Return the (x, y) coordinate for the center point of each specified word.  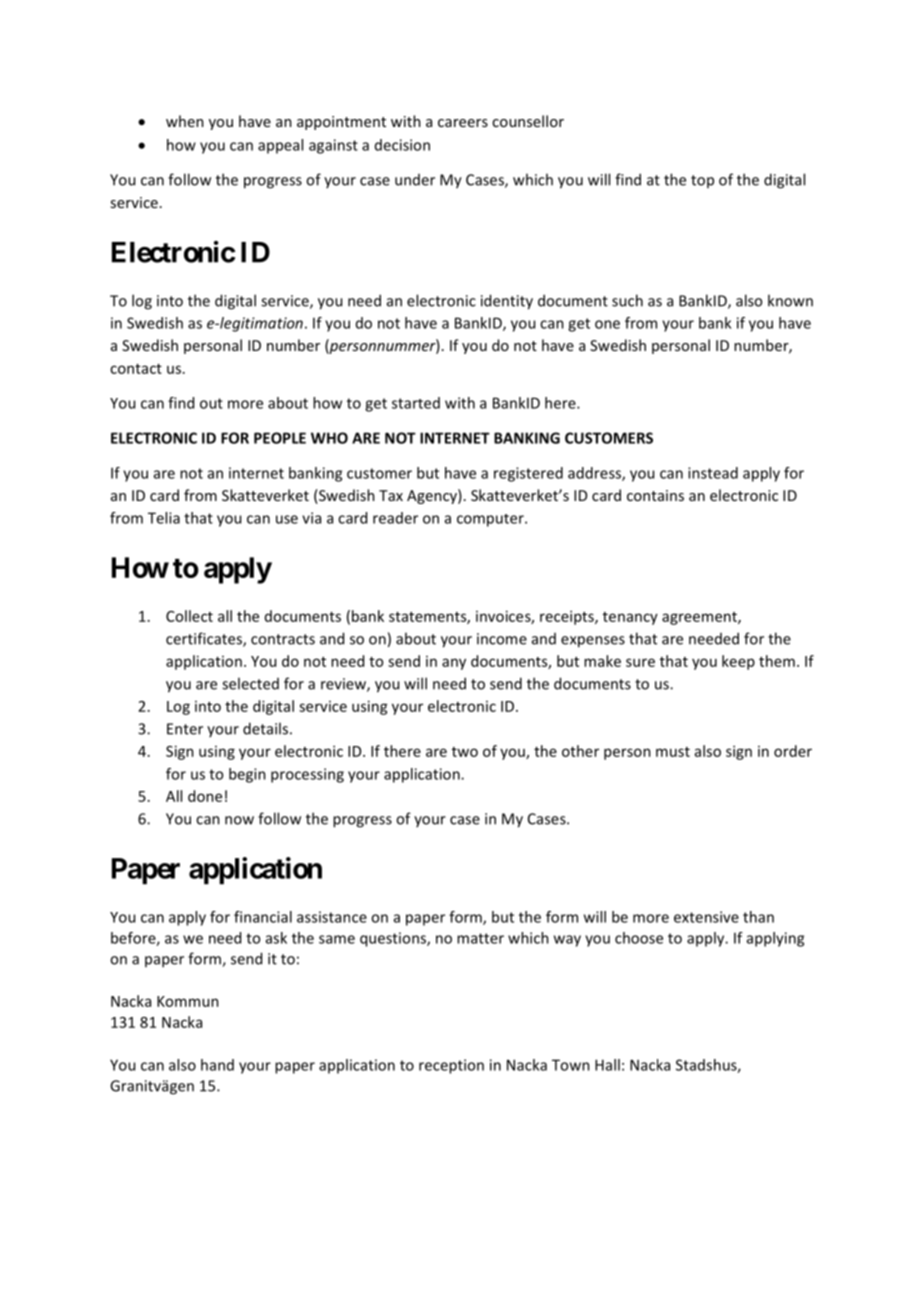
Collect (189, 616)
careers (463, 123)
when (185, 121)
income (502, 639)
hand (217, 1065)
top (702, 181)
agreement (700, 618)
